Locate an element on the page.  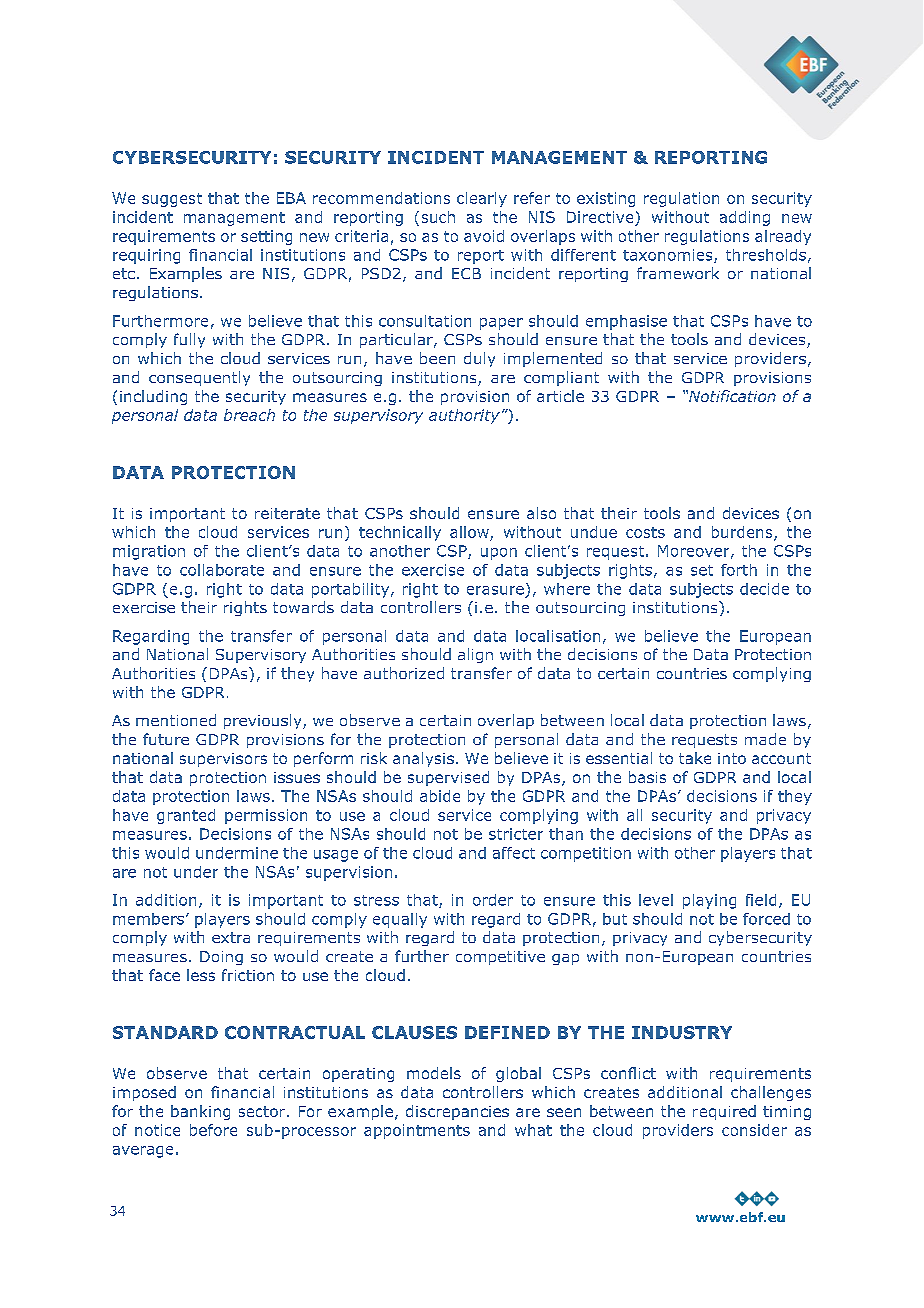
required is located at coordinates (724, 1112).
